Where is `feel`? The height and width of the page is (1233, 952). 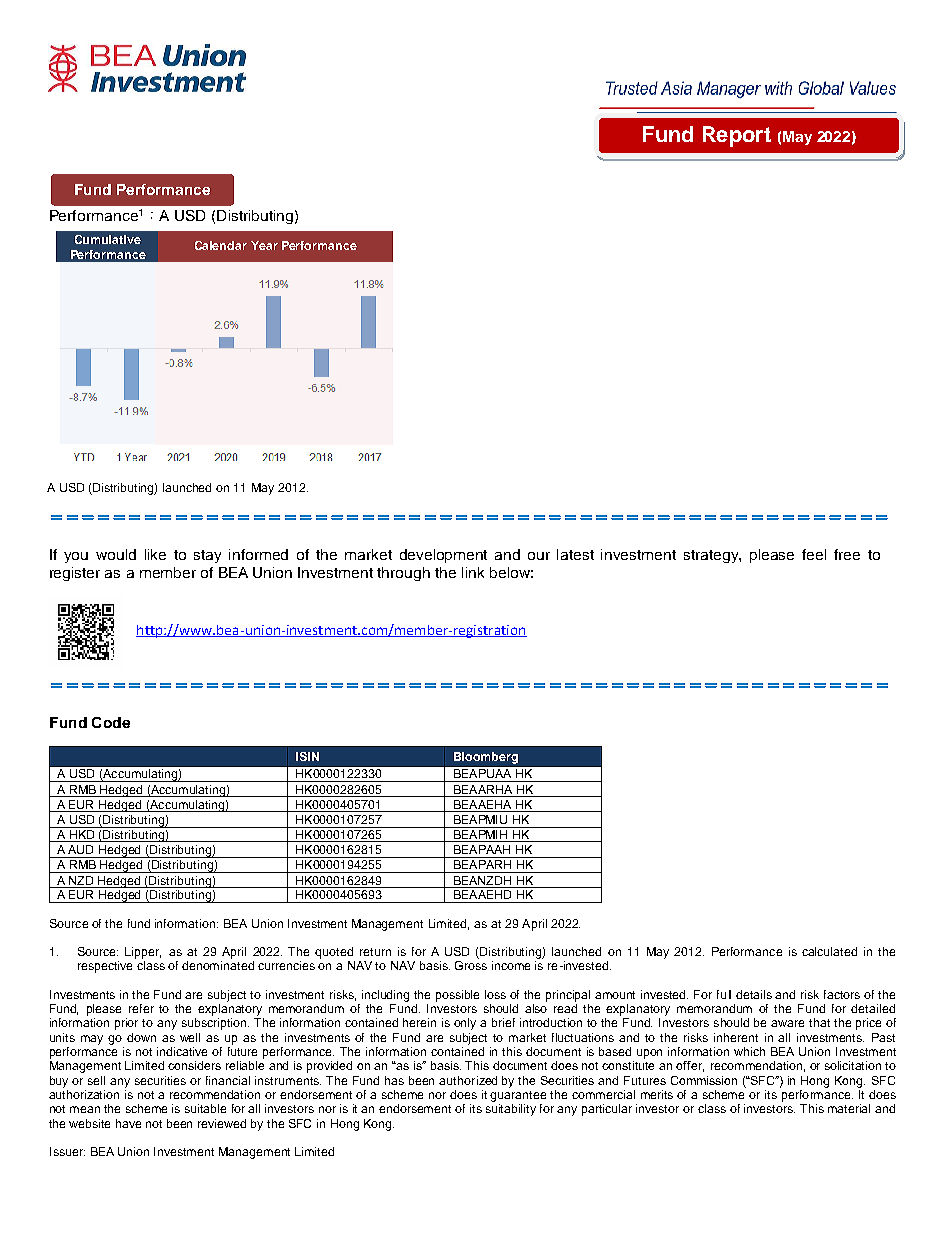
feel is located at coordinates (814, 554).
